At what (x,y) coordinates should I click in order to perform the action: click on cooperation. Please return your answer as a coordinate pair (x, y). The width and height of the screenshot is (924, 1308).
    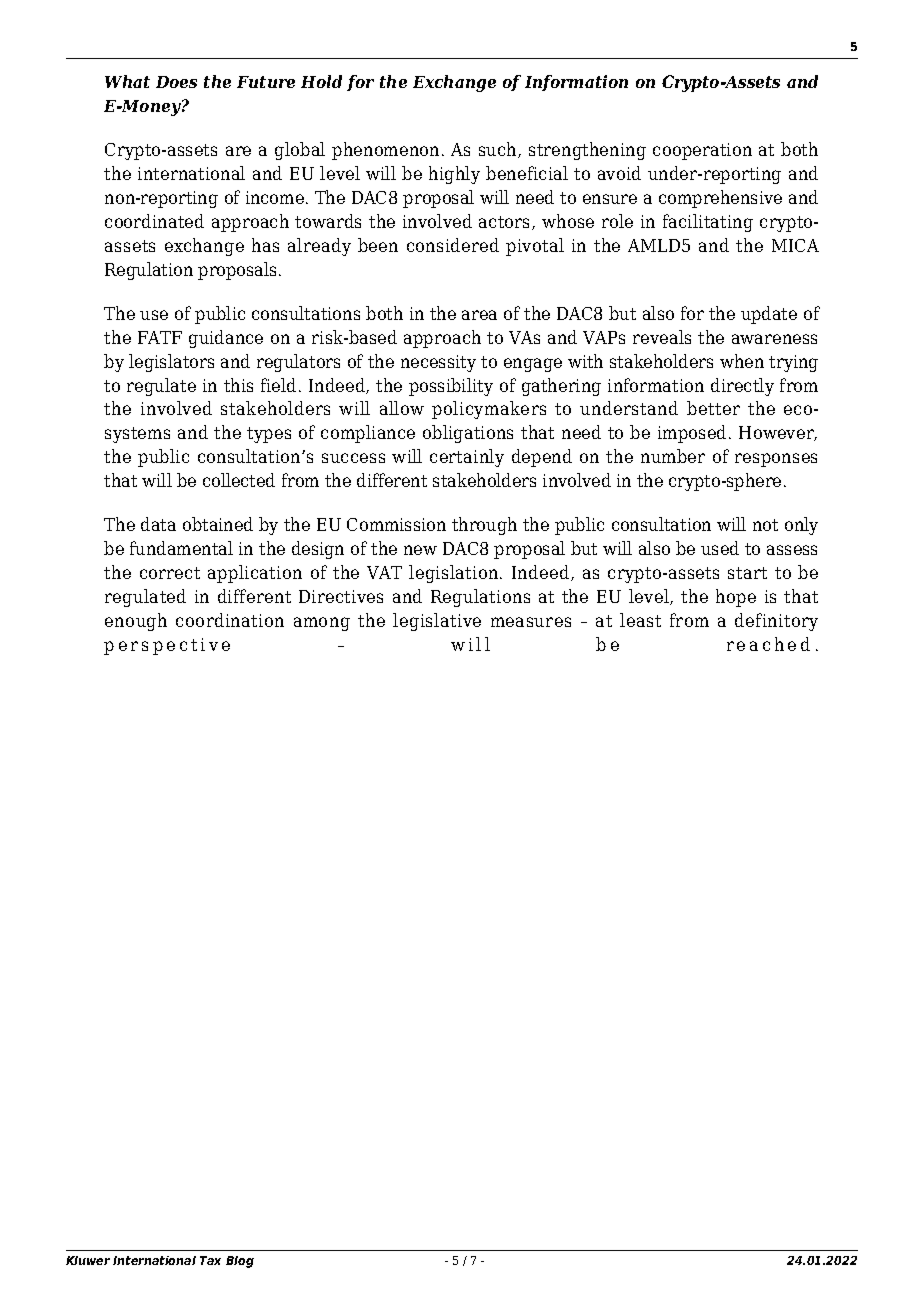
    Looking at the image, I should click on (702, 151).
